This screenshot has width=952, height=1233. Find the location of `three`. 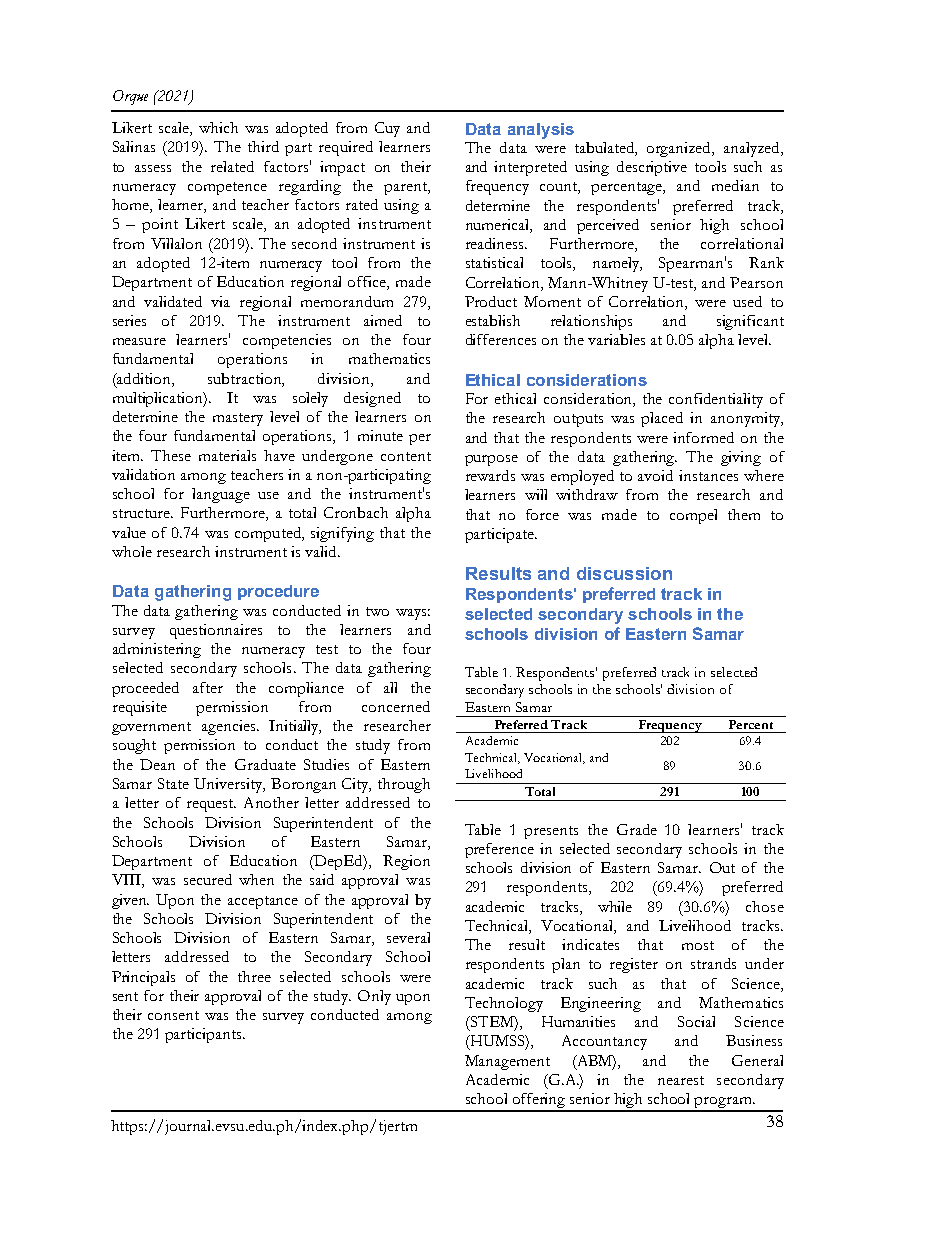

three is located at coordinates (254, 976).
